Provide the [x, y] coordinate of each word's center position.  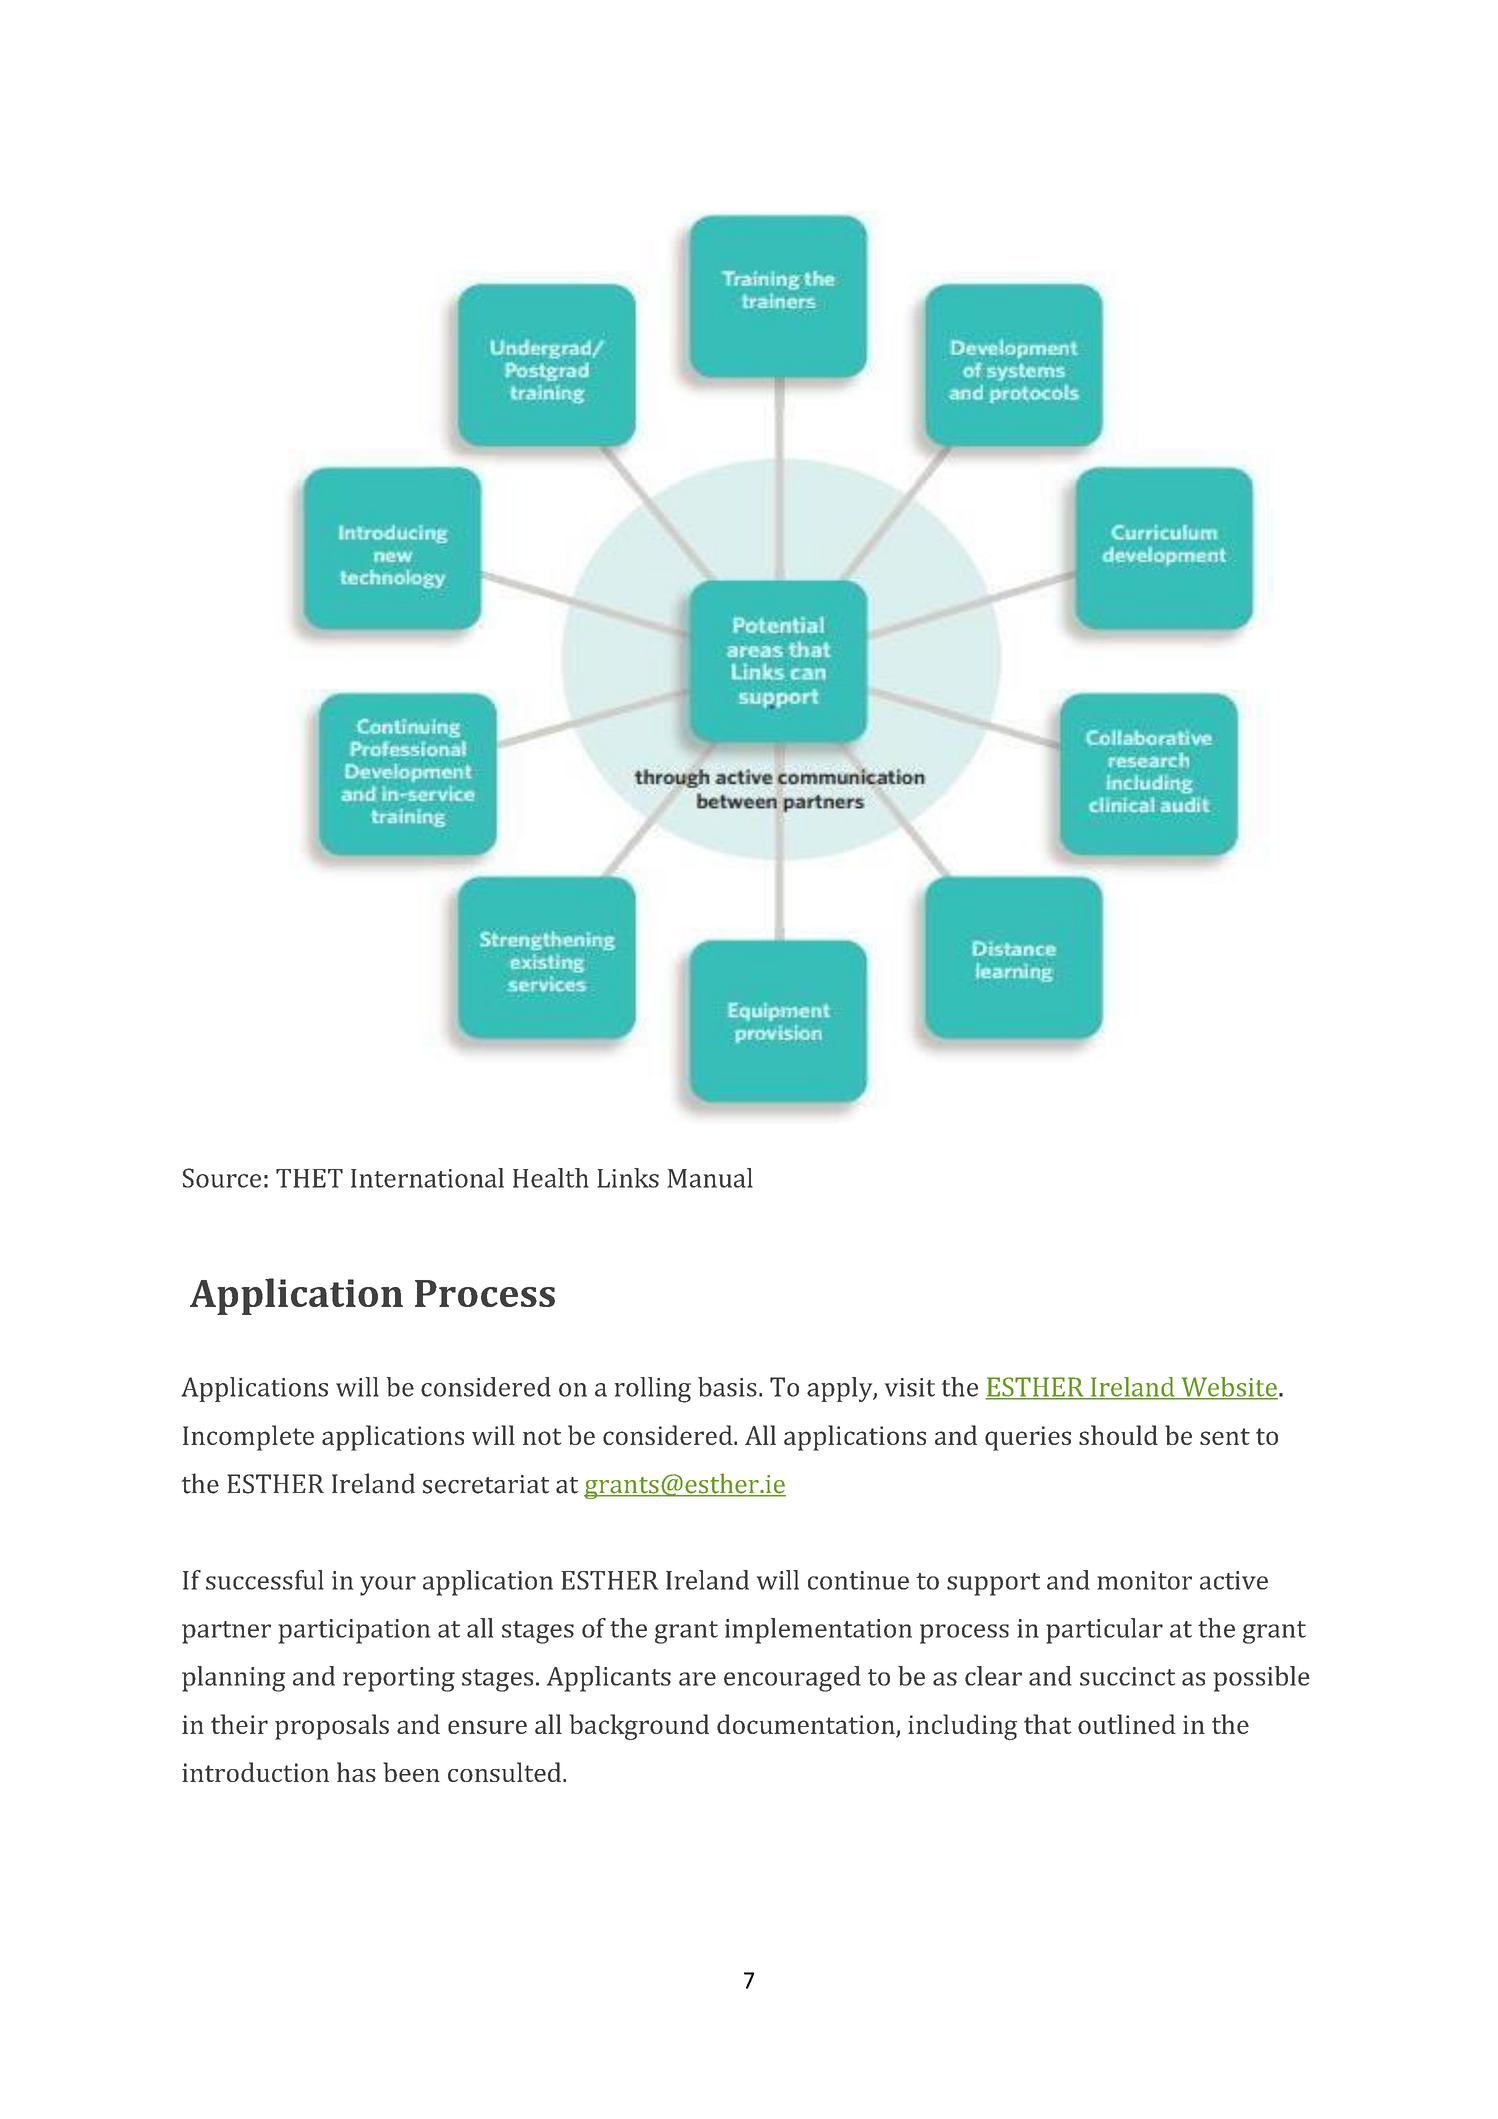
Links [628, 1178]
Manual [710, 1178]
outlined [1127, 1724]
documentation [807, 1725]
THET [309, 1178]
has [356, 1772]
